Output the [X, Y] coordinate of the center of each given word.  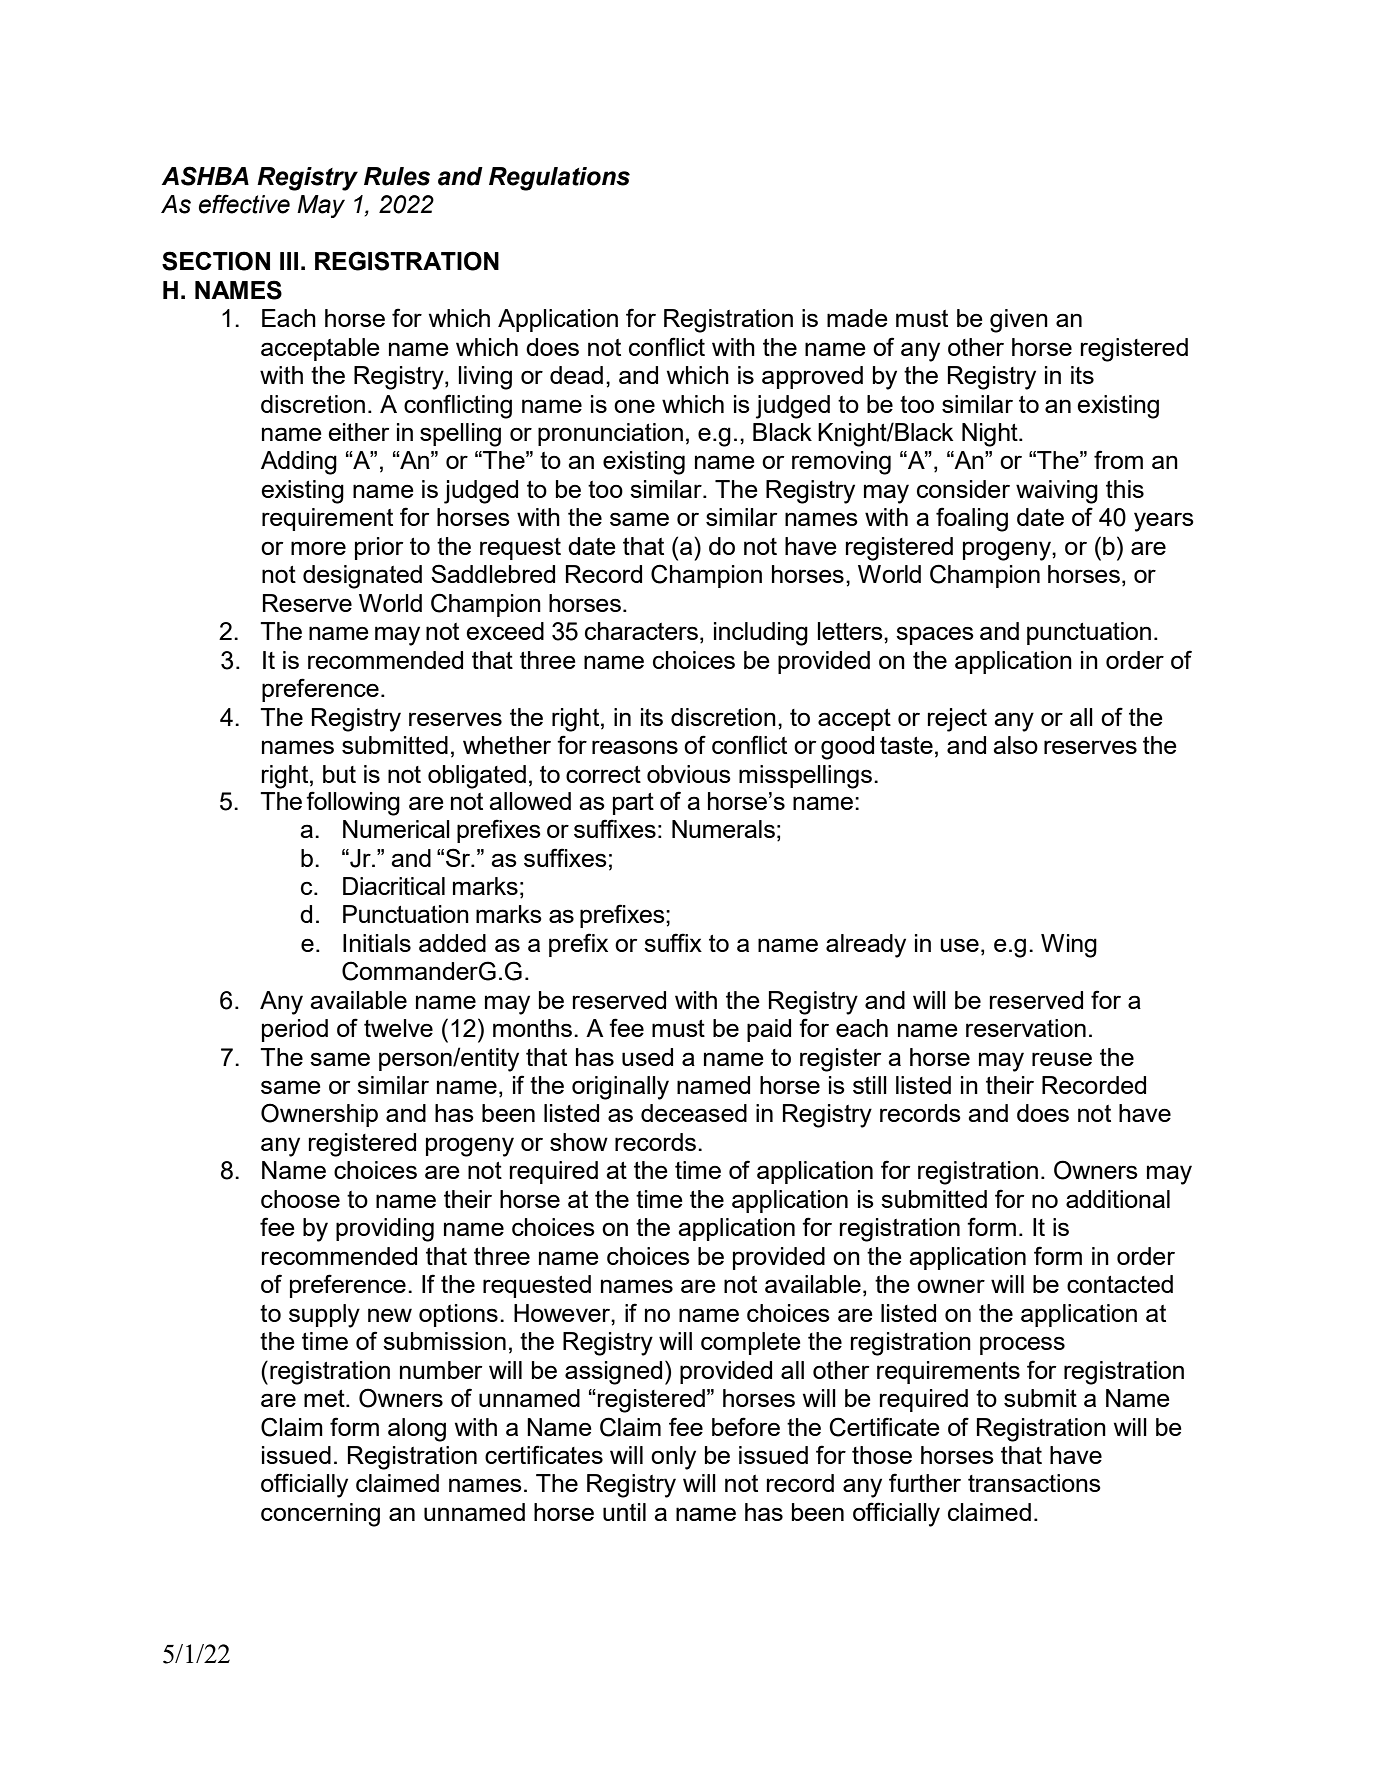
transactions [1034, 1483]
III [289, 261]
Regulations [559, 179]
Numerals [723, 829]
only [673, 1458]
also [1015, 745]
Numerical [396, 829]
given [1019, 321]
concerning [320, 1515]
